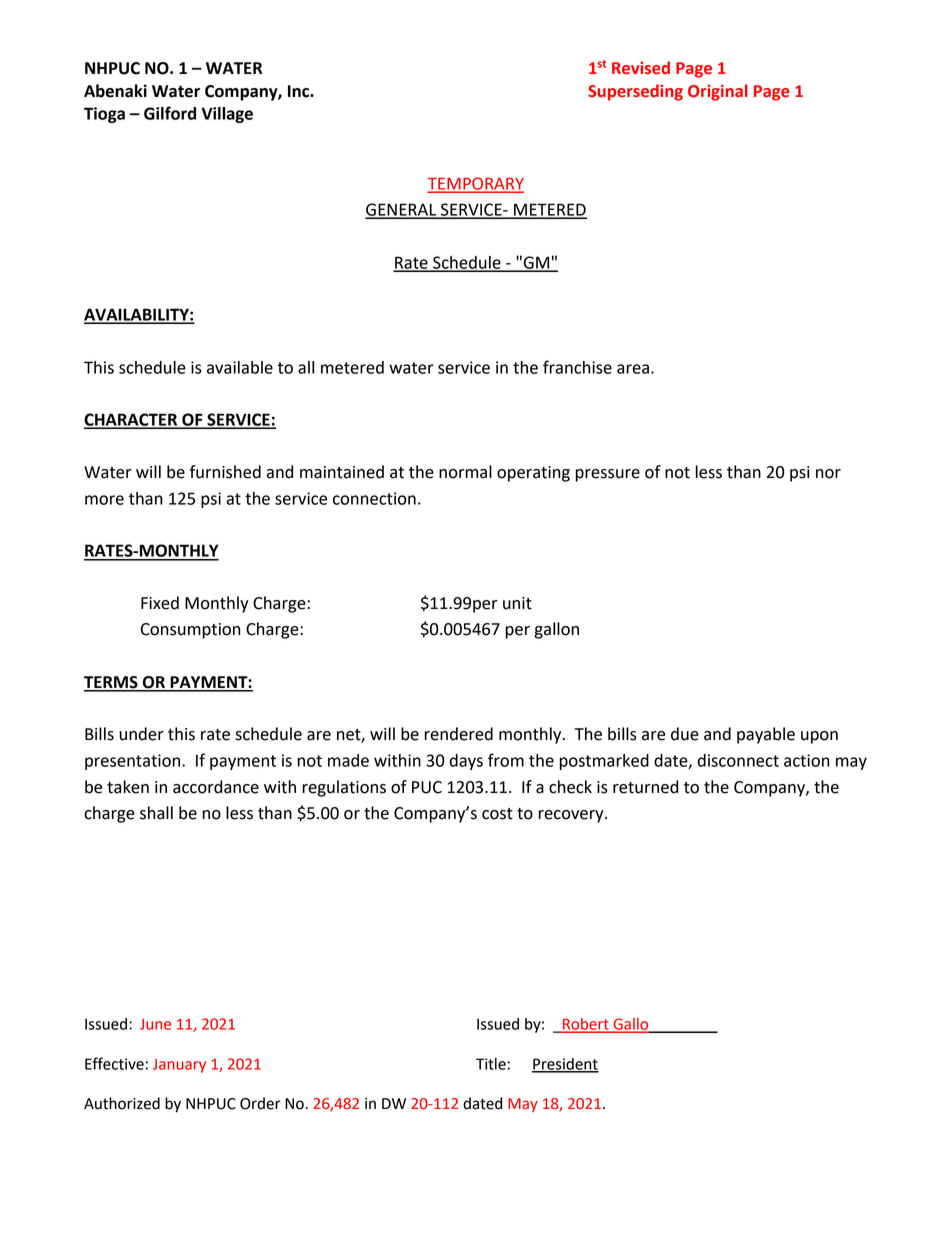 The image size is (952, 1233). I want to click on Title, so click(491, 1064).
